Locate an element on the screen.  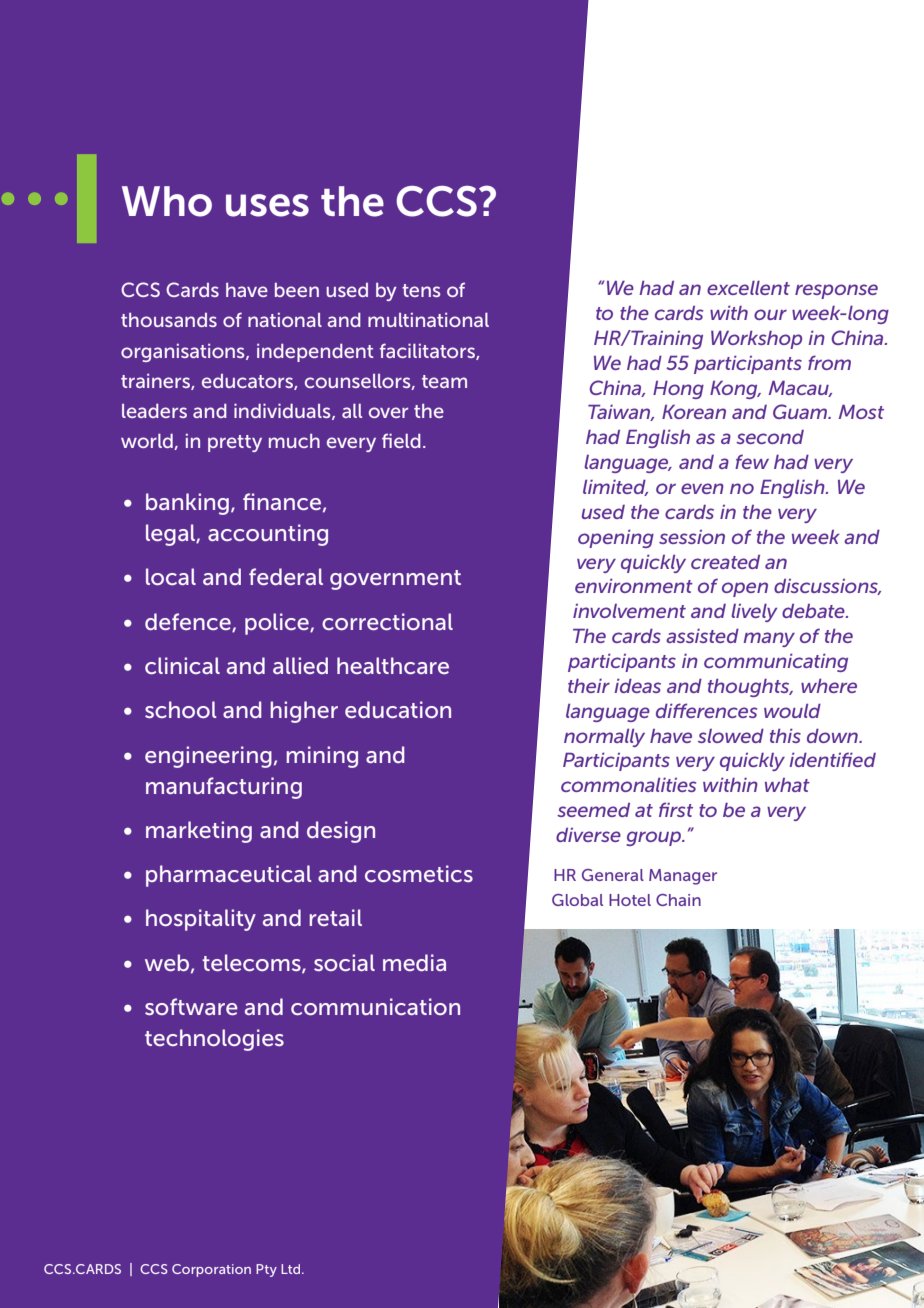
created is located at coordinates (725, 562).
